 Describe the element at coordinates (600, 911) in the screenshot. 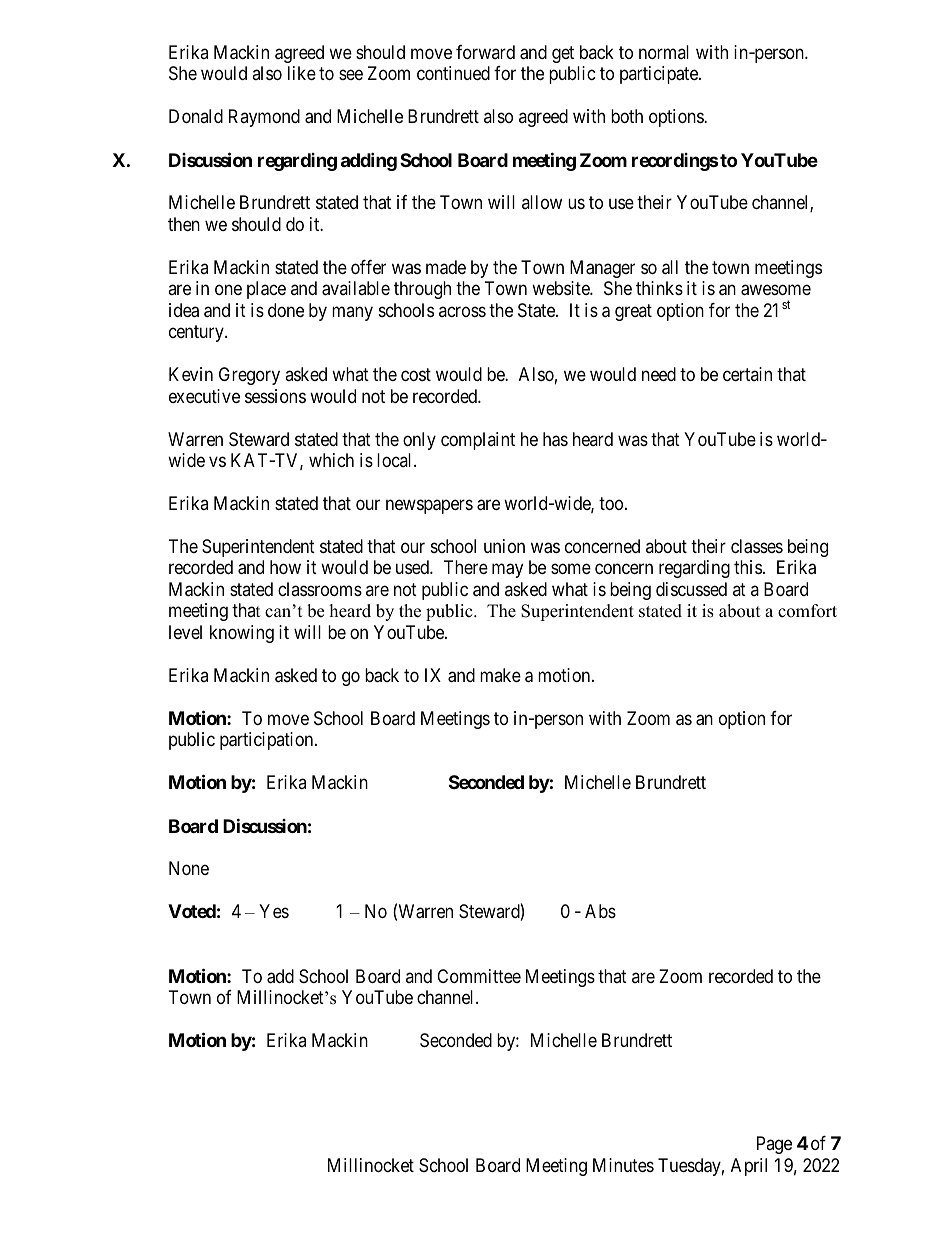

I see `Abs` at that location.
